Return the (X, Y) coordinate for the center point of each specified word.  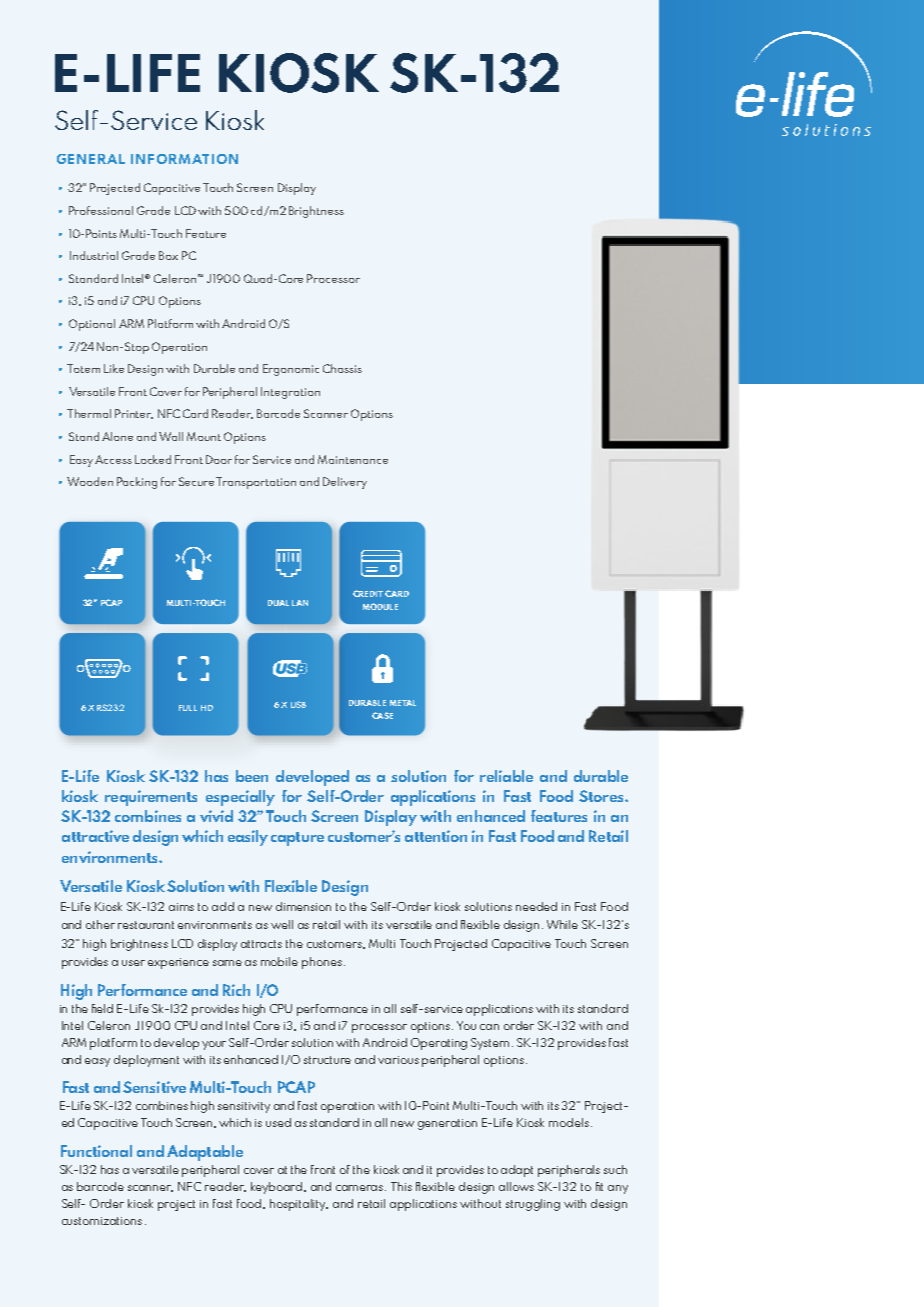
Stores (602, 796)
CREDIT (368, 593)
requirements (151, 798)
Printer (134, 414)
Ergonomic (291, 370)
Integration (290, 393)
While (562, 924)
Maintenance (353, 459)
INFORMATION (184, 159)
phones (322, 963)
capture (297, 839)
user (133, 963)
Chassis (342, 368)
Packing (137, 483)
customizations (102, 1221)
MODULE (380, 606)
